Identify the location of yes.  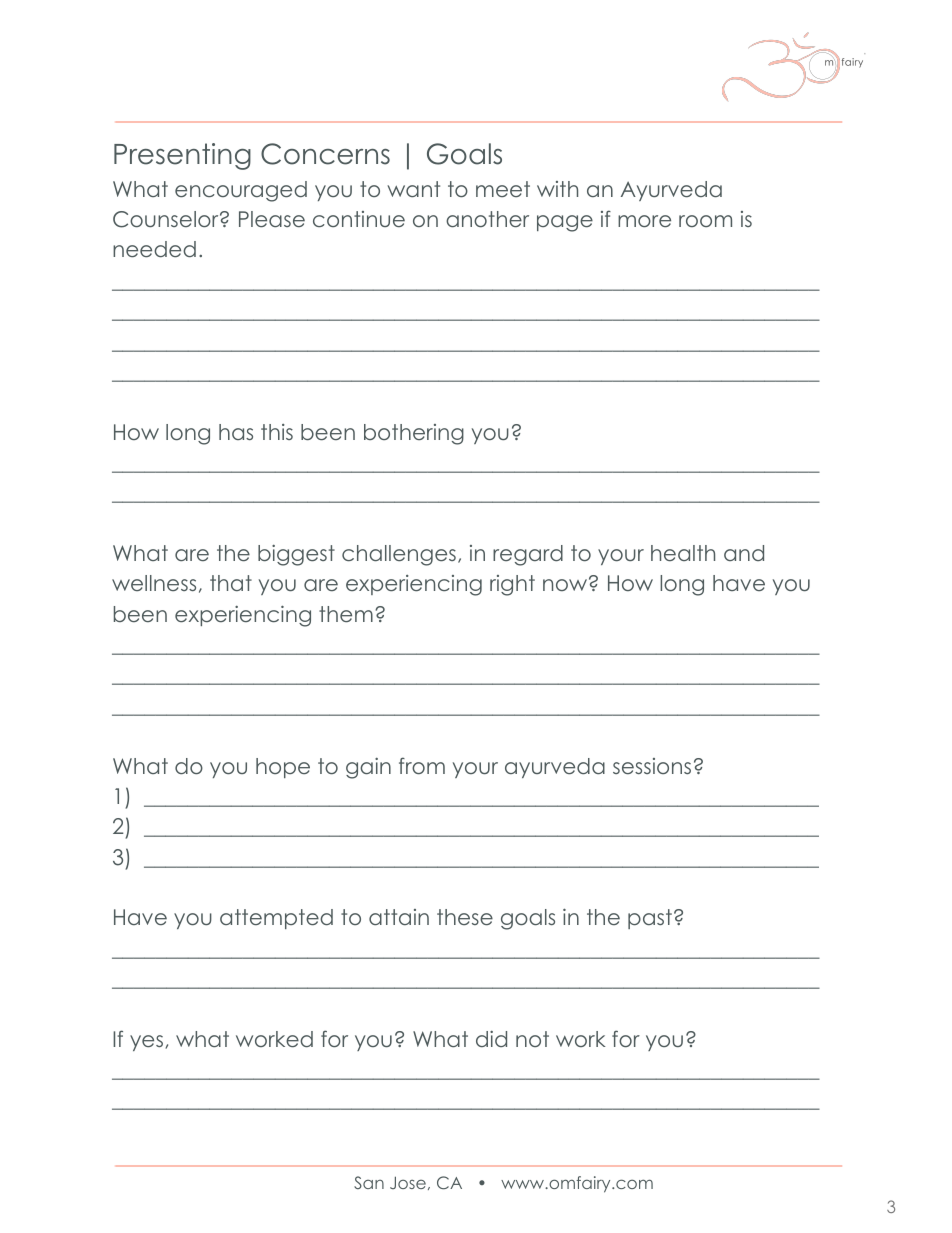
(148, 1043).
